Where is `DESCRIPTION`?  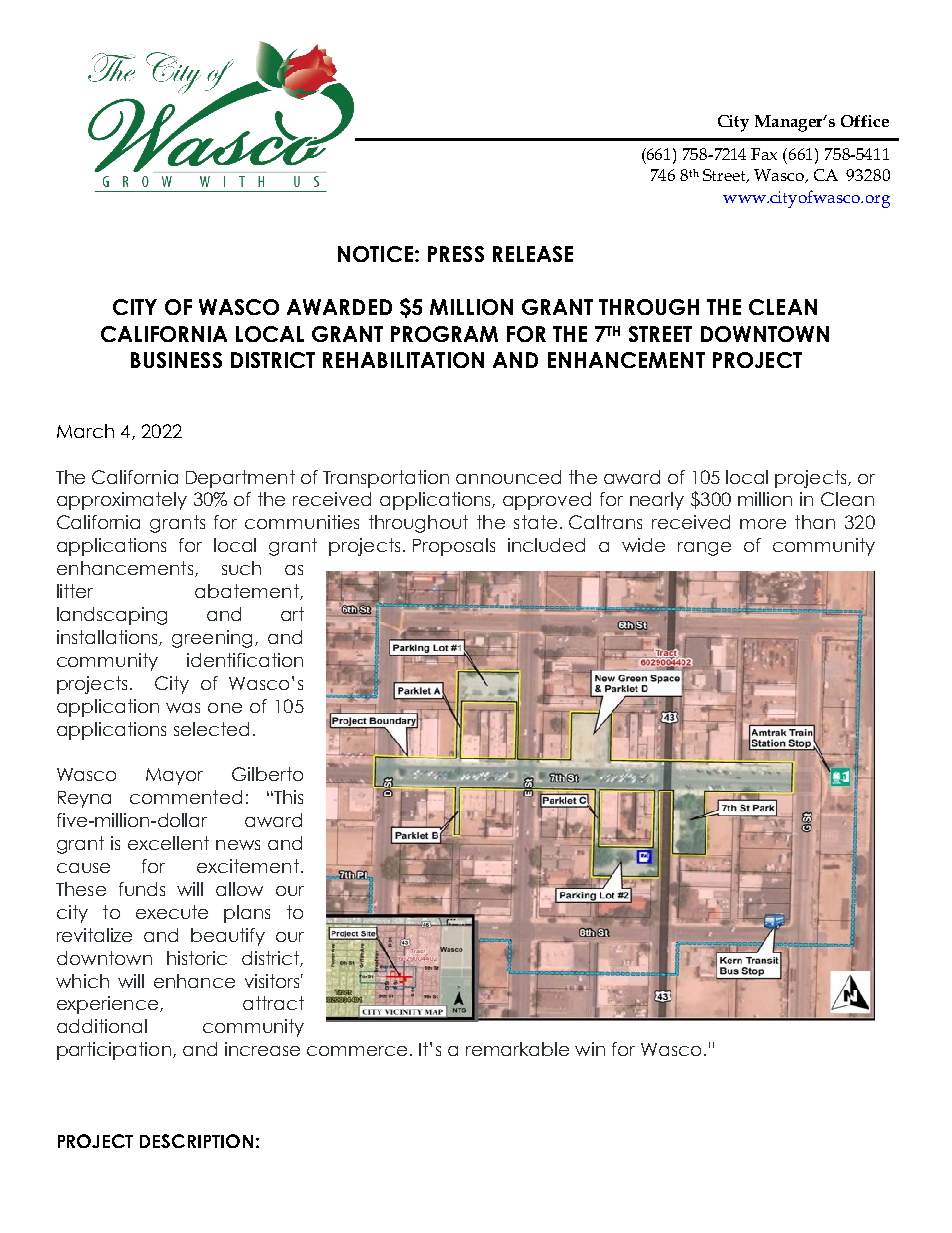
DESCRIPTION is located at coordinates (196, 1141).
